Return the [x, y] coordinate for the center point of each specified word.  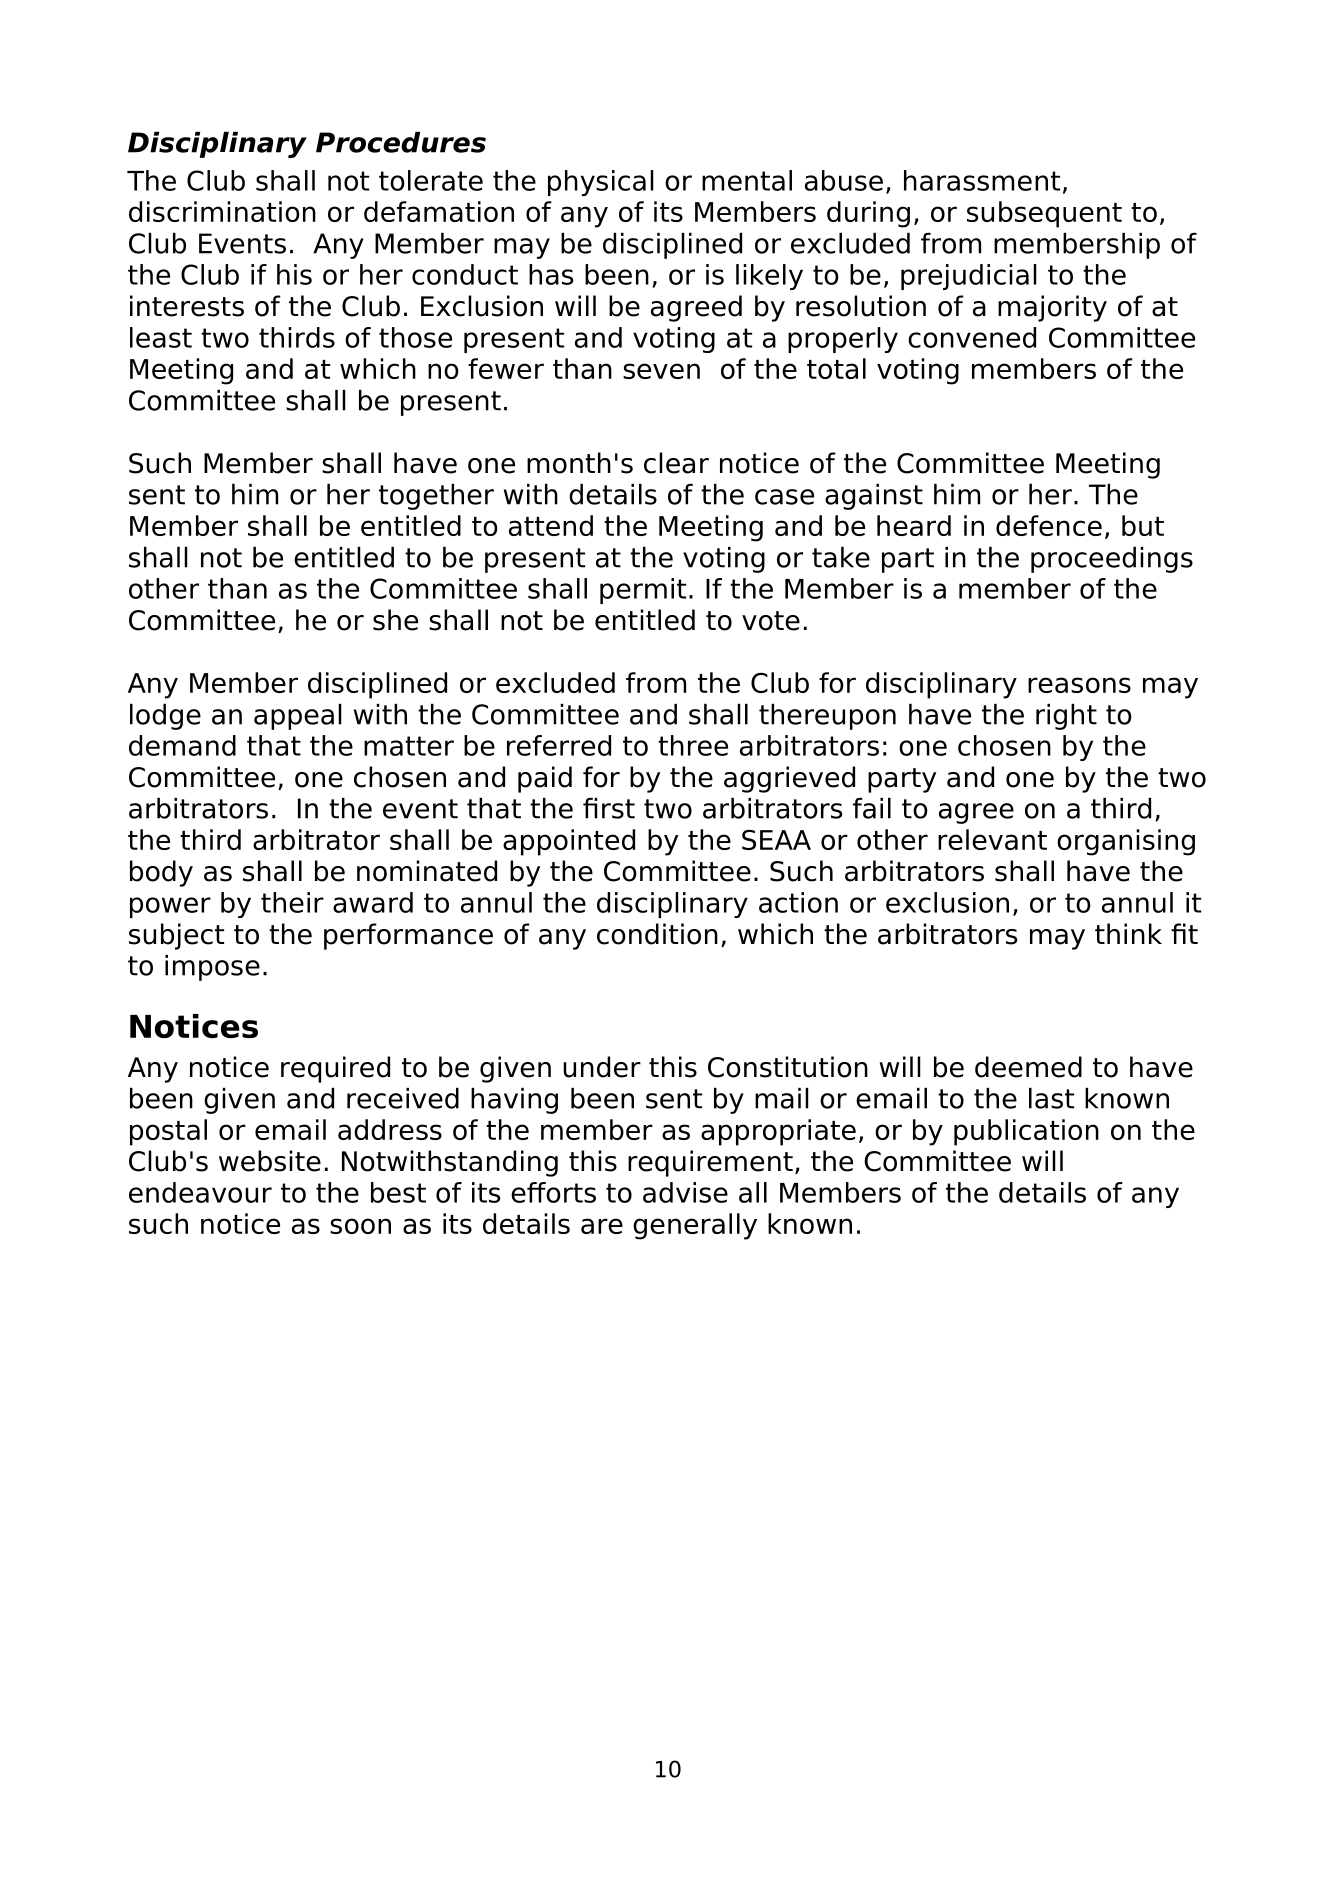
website [270, 1161]
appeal [298, 717]
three [693, 745]
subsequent [1044, 214]
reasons [1079, 685]
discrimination [222, 211]
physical [601, 183]
